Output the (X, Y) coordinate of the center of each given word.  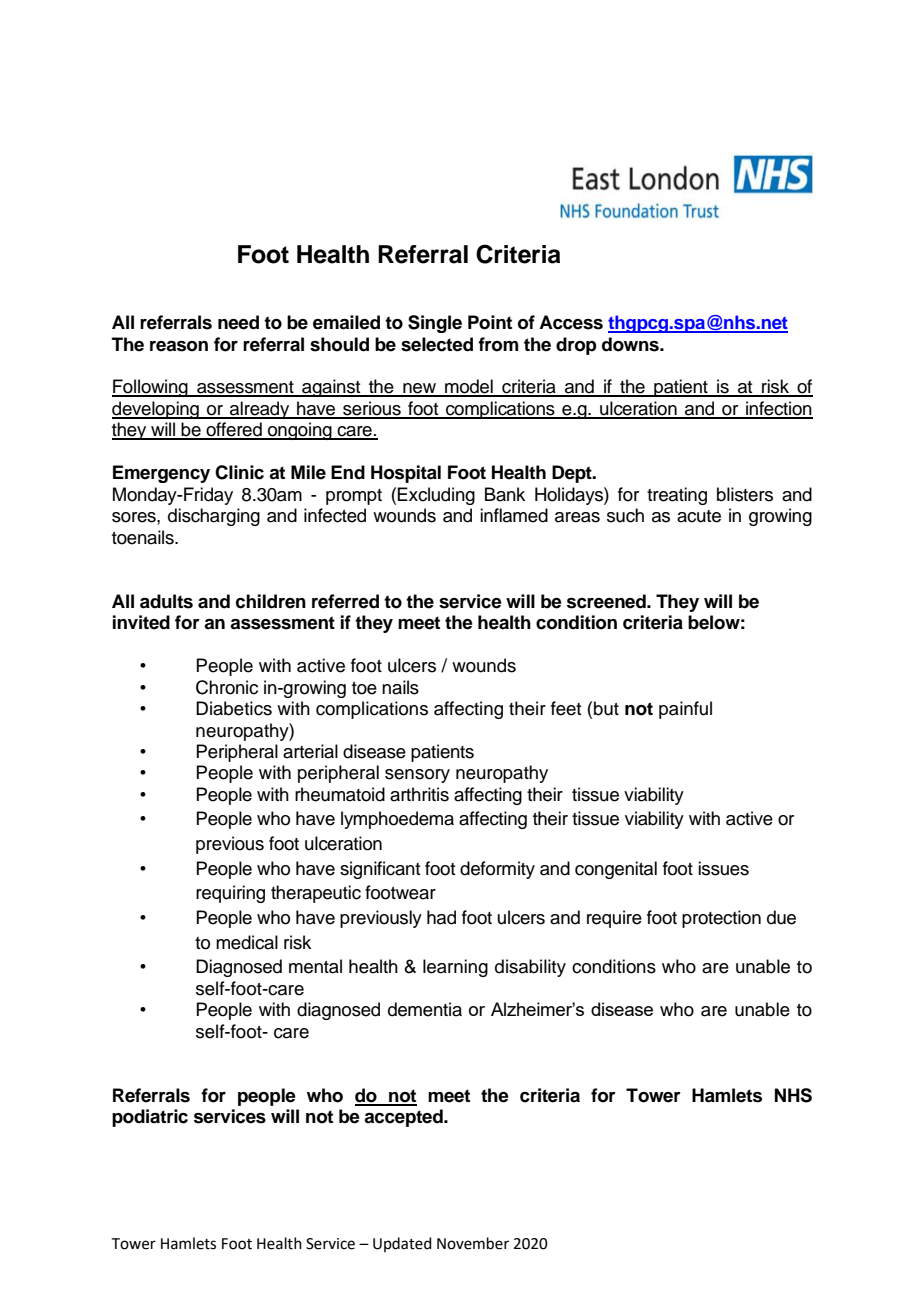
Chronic (227, 687)
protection (721, 919)
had (441, 917)
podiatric (150, 1118)
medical (247, 942)
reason (179, 346)
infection (778, 409)
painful (685, 710)
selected (437, 344)
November (473, 1243)
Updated (402, 1244)
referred (345, 601)
